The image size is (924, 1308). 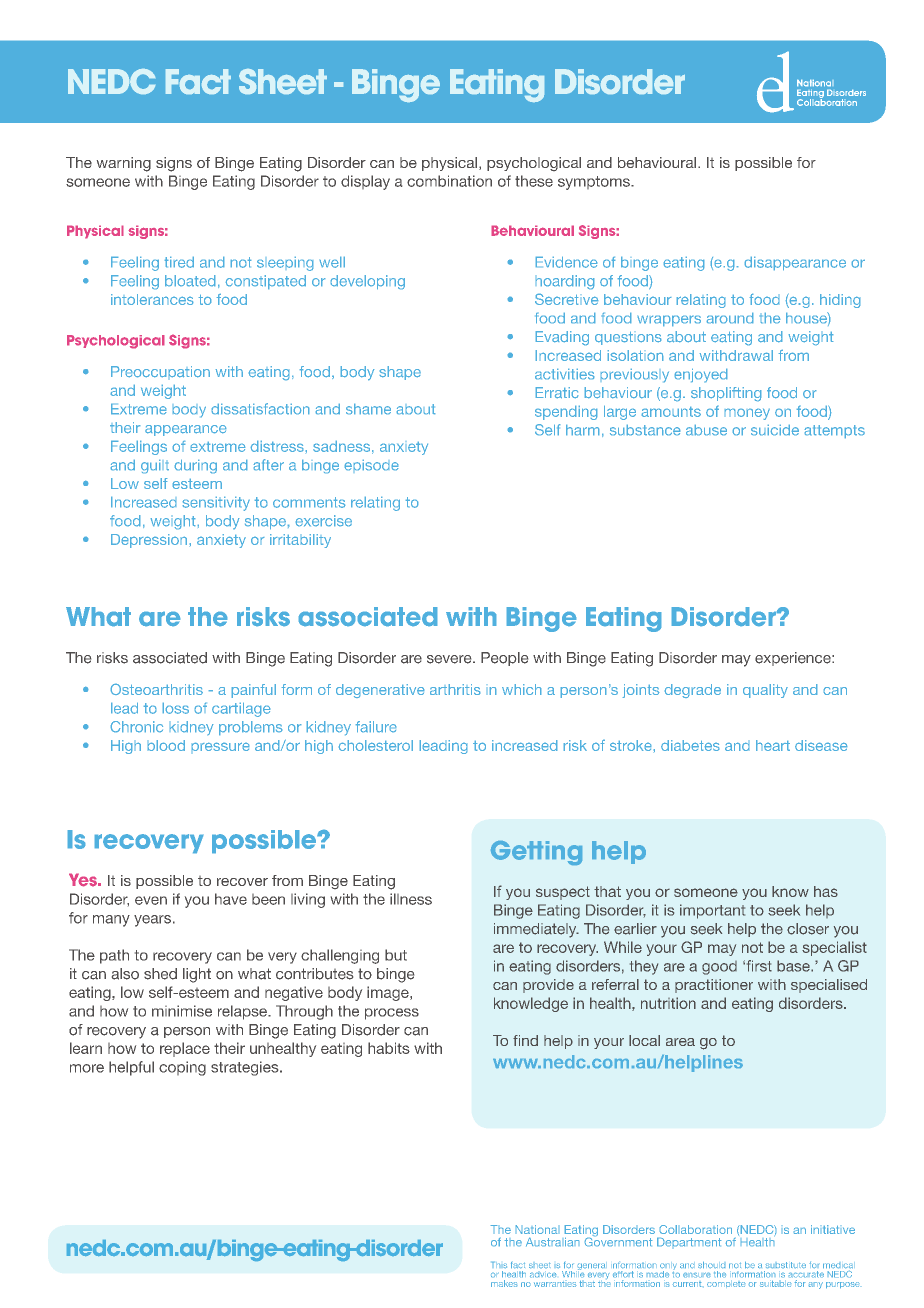 I want to click on warning, so click(x=124, y=164).
